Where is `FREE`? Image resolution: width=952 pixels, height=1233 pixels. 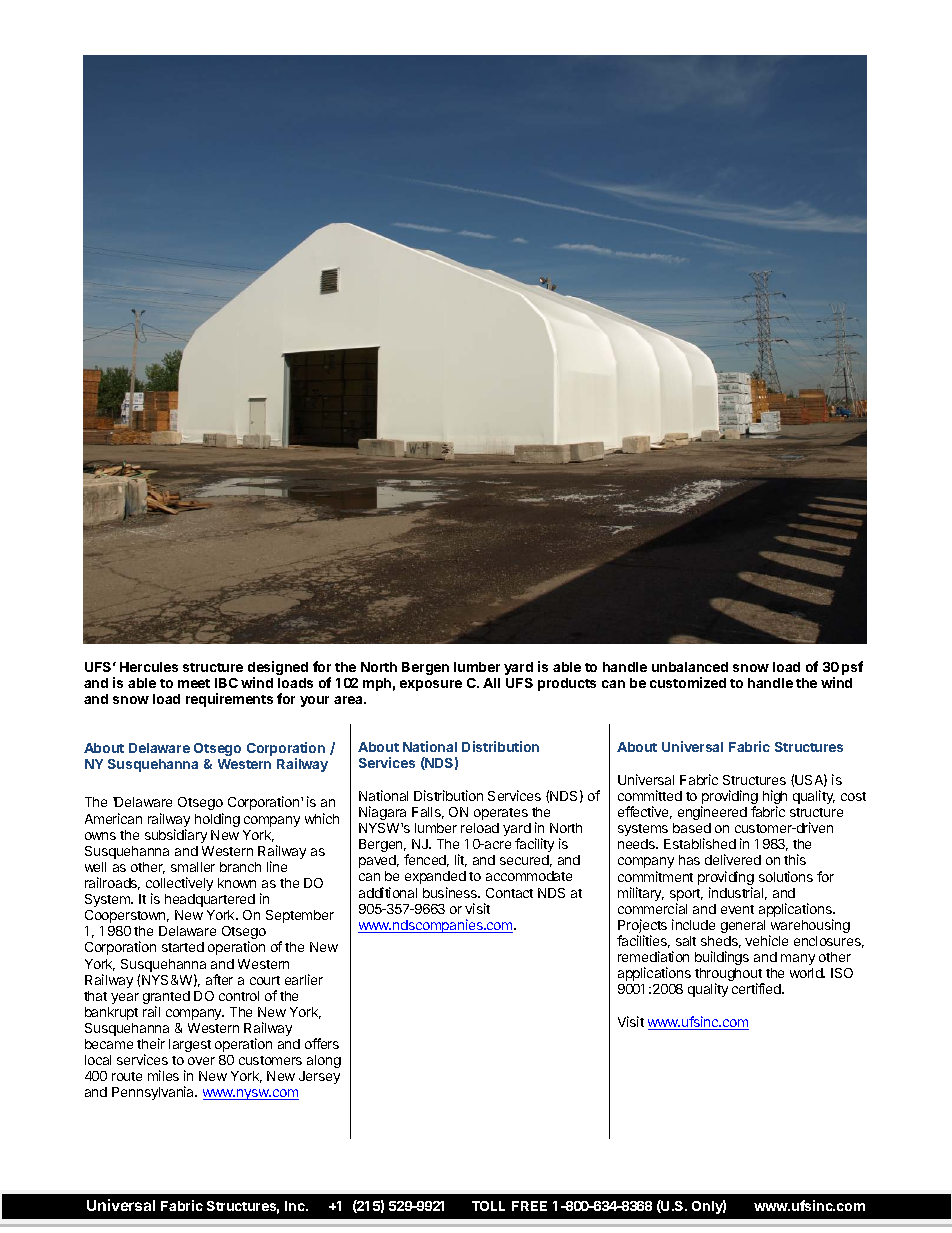
FREE is located at coordinates (529, 1206).
